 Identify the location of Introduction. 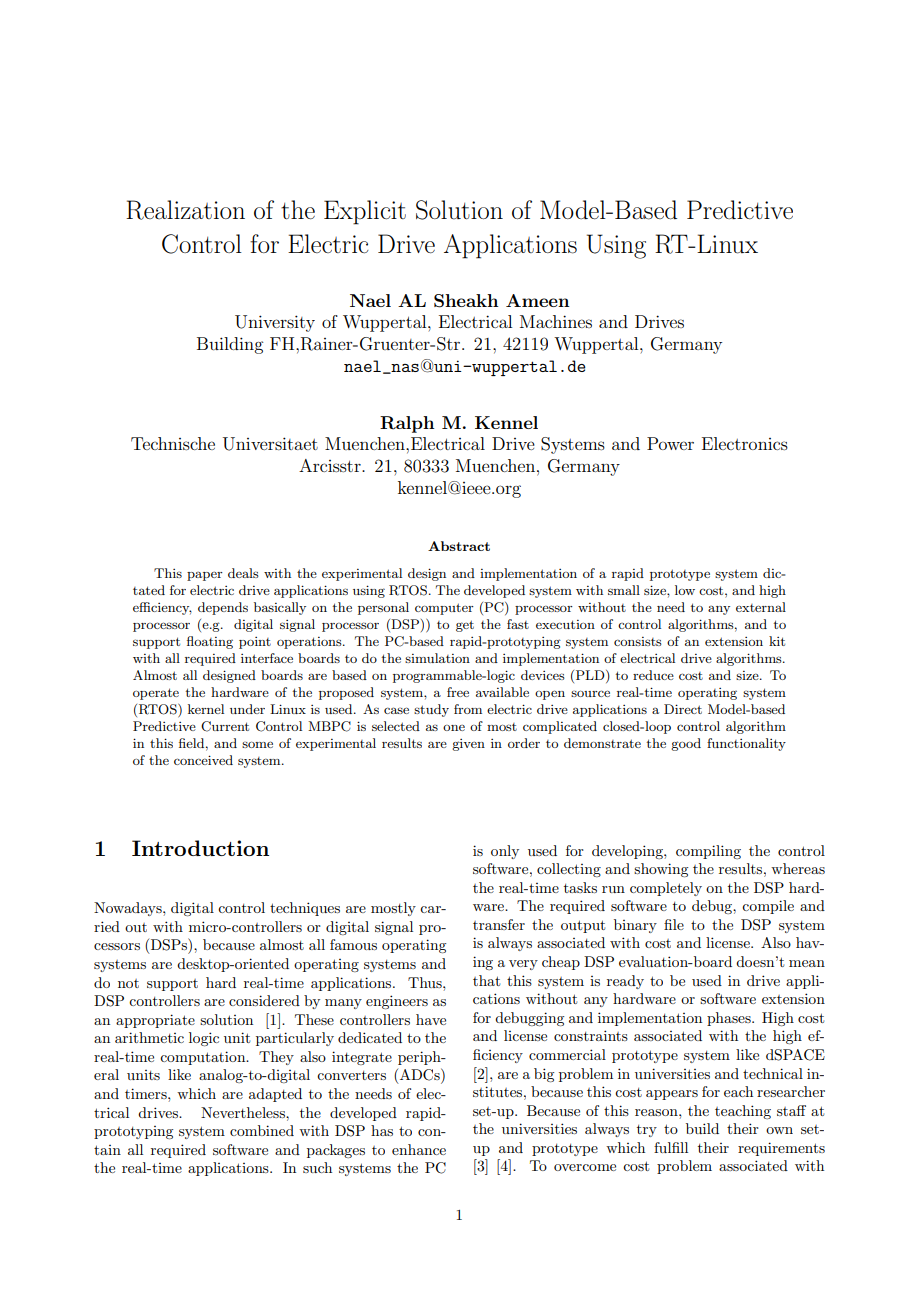
(200, 848).
